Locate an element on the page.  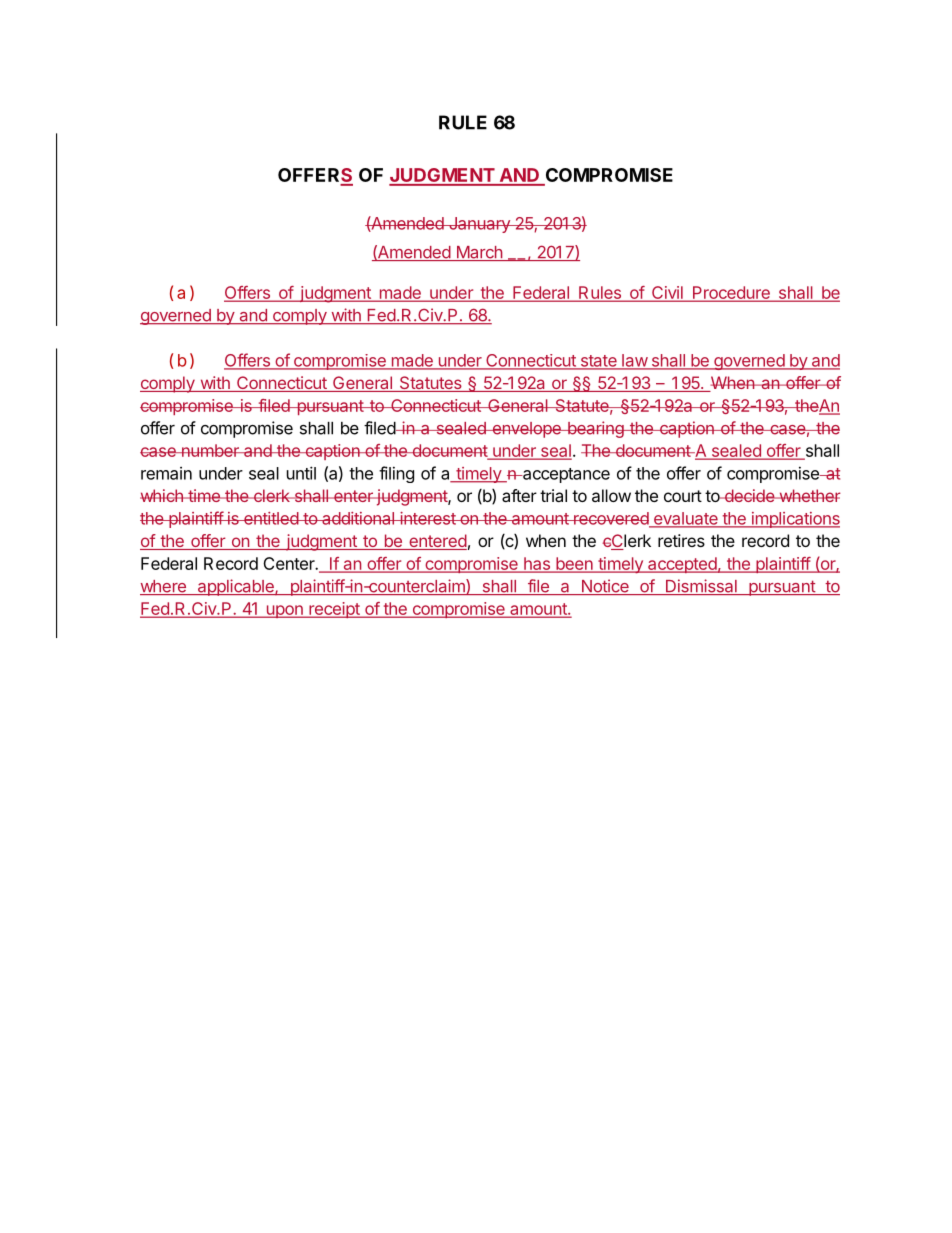
March is located at coordinates (479, 253).
